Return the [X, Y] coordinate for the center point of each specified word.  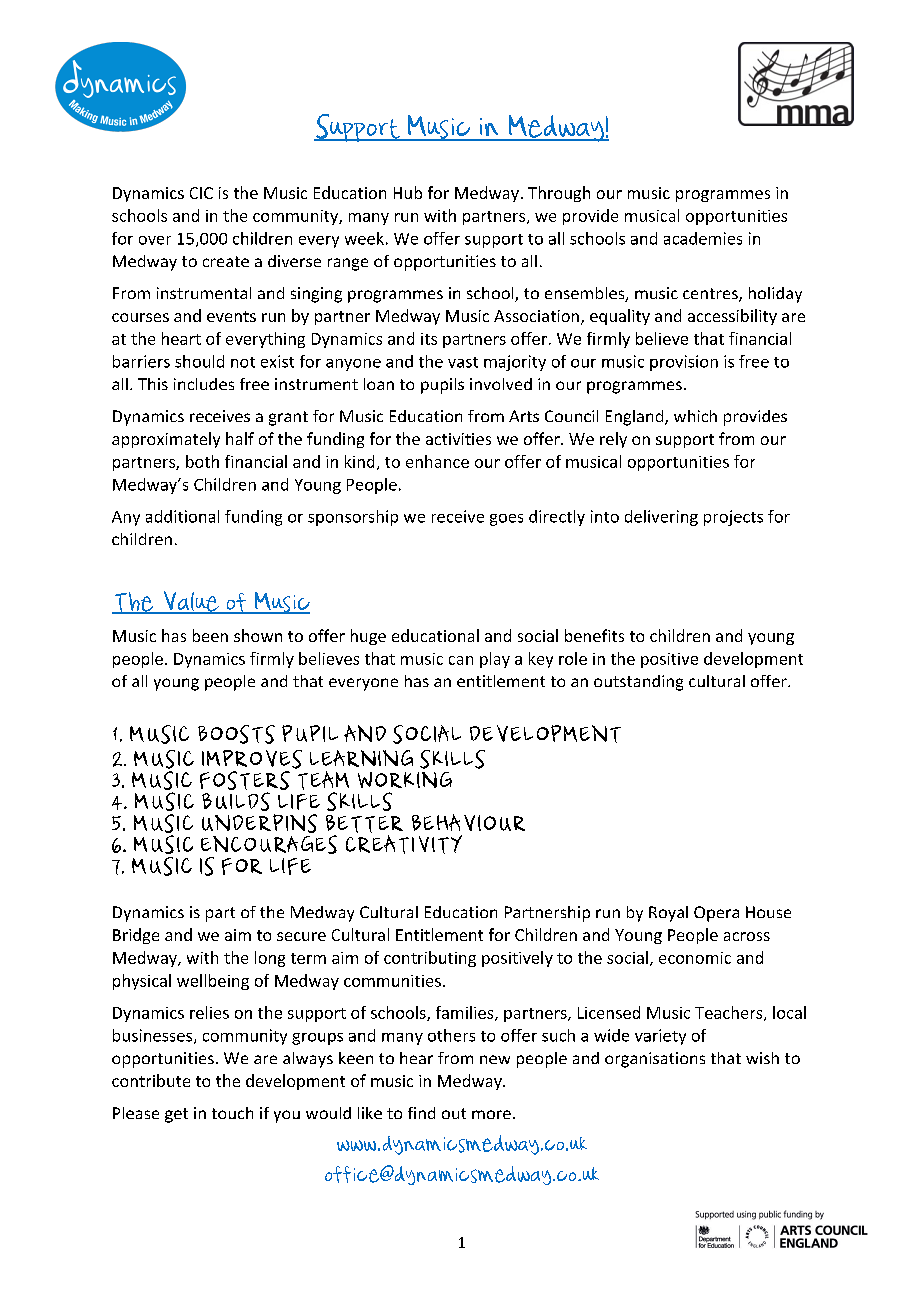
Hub [408, 192]
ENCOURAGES [269, 844]
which [695, 416]
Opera [716, 914]
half [240, 438]
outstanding [638, 683]
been [210, 635]
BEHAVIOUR [468, 822]
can [461, 660]
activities [458, 439]
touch [232, 1113]
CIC [201, 193]
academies [703, 238]
